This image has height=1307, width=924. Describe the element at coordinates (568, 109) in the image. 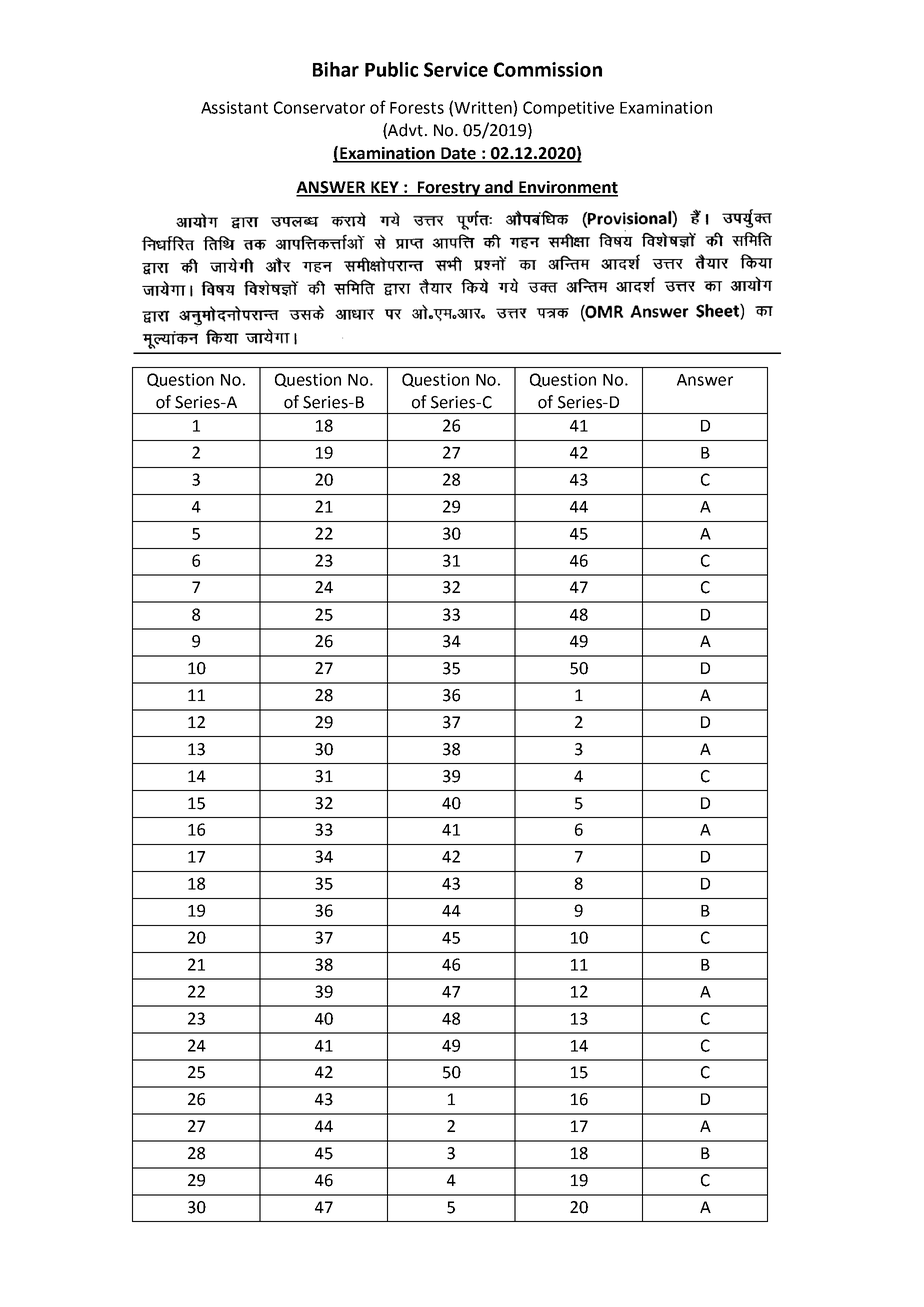

I see `Competitive` at that location.
